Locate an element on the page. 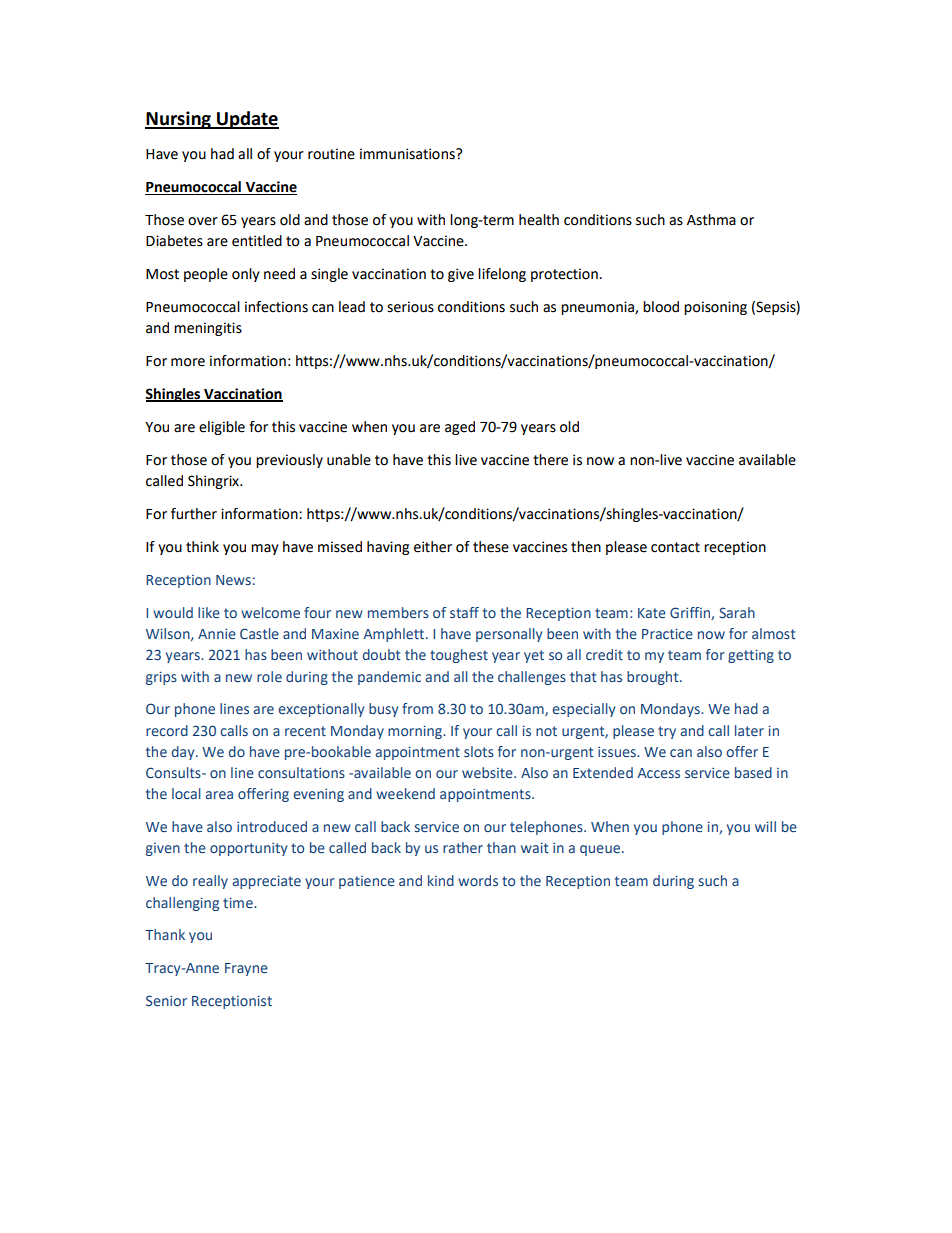 The width and height of the document is (952, 1233). health is located at coordinates (539, 220).
